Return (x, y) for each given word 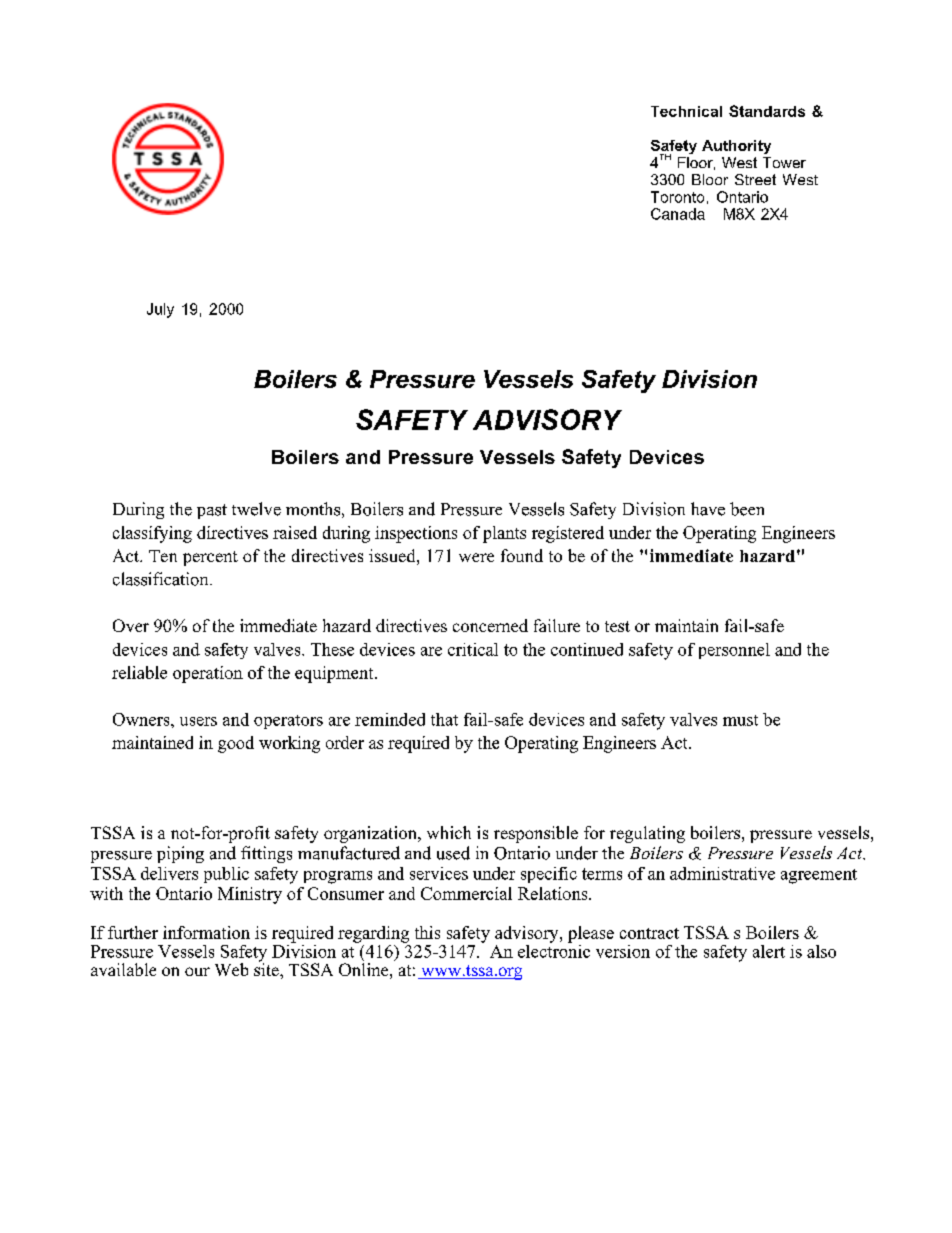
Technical (686, 111)
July (160, 310)
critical (473, 649)
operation (208, 674)
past (212, 511)
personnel (734, 651)
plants (504, 534)
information (206, 932)
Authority (736, 147)
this (427, 932)
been (747, 509)
